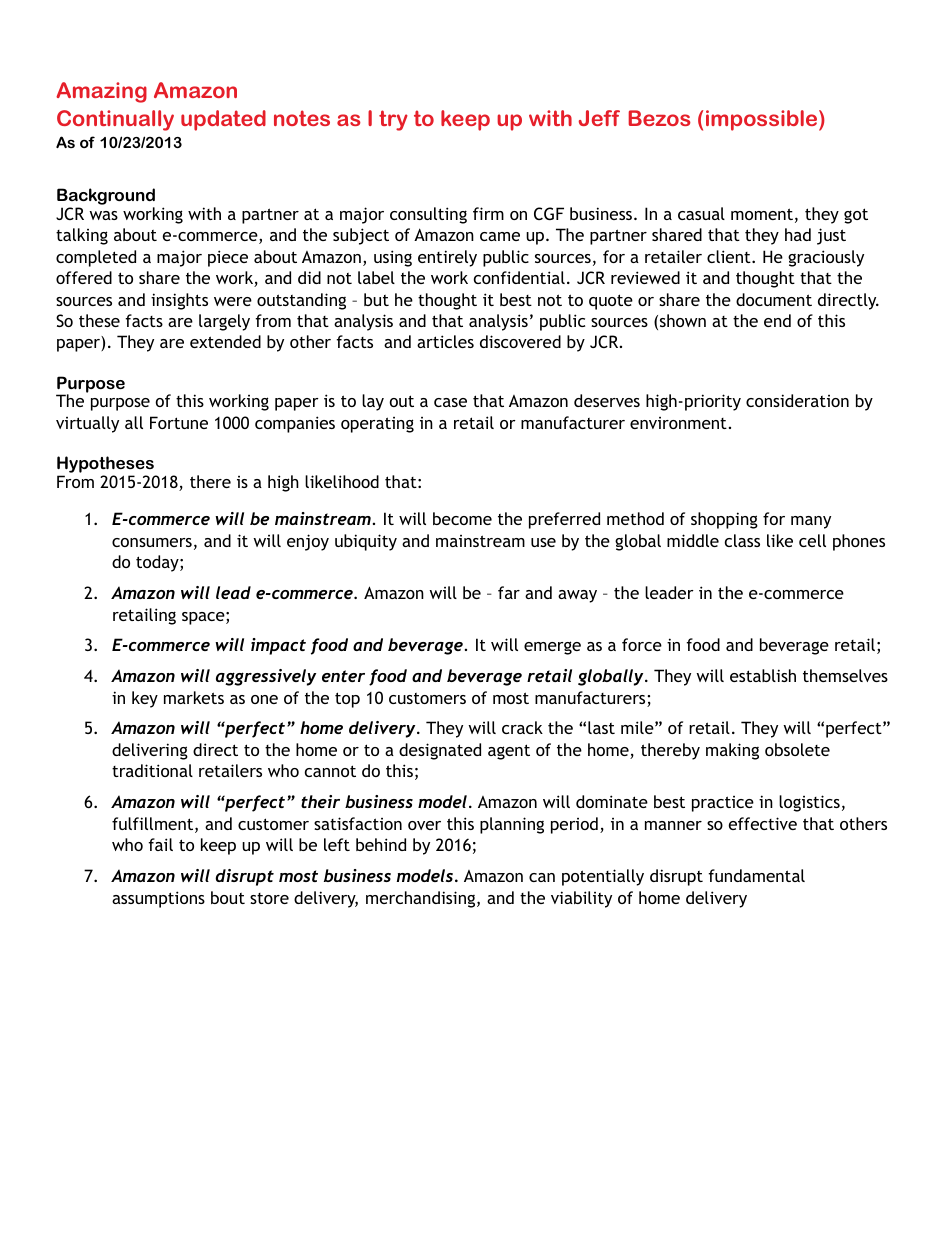  What do you see at coordinates (724, 520) in the image?
I see `shopping` at bounding box center [724, 520].
